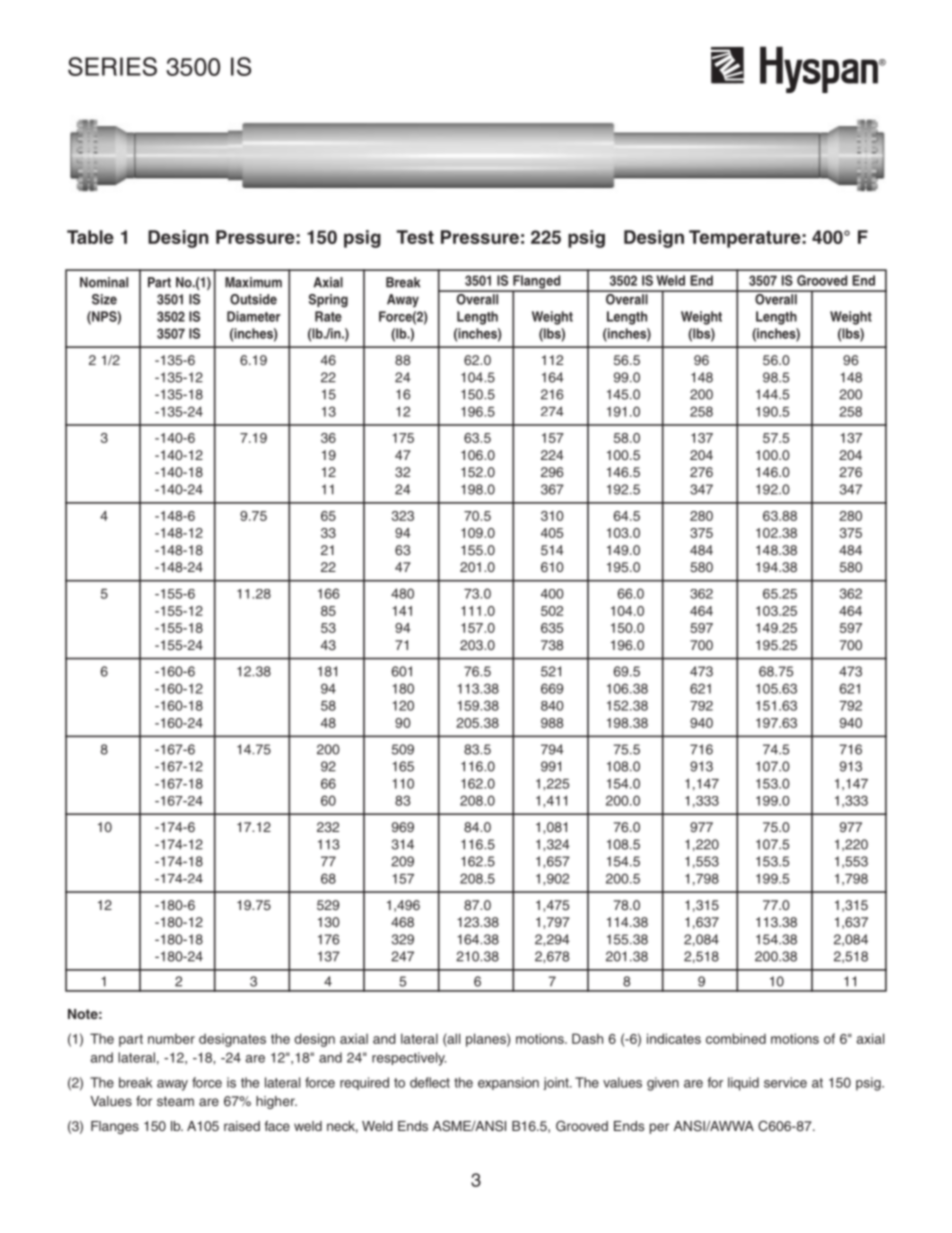 Image resolution: width=952 pixels, height=1233 pixels. I want to click on number, so click(171, 1039).
